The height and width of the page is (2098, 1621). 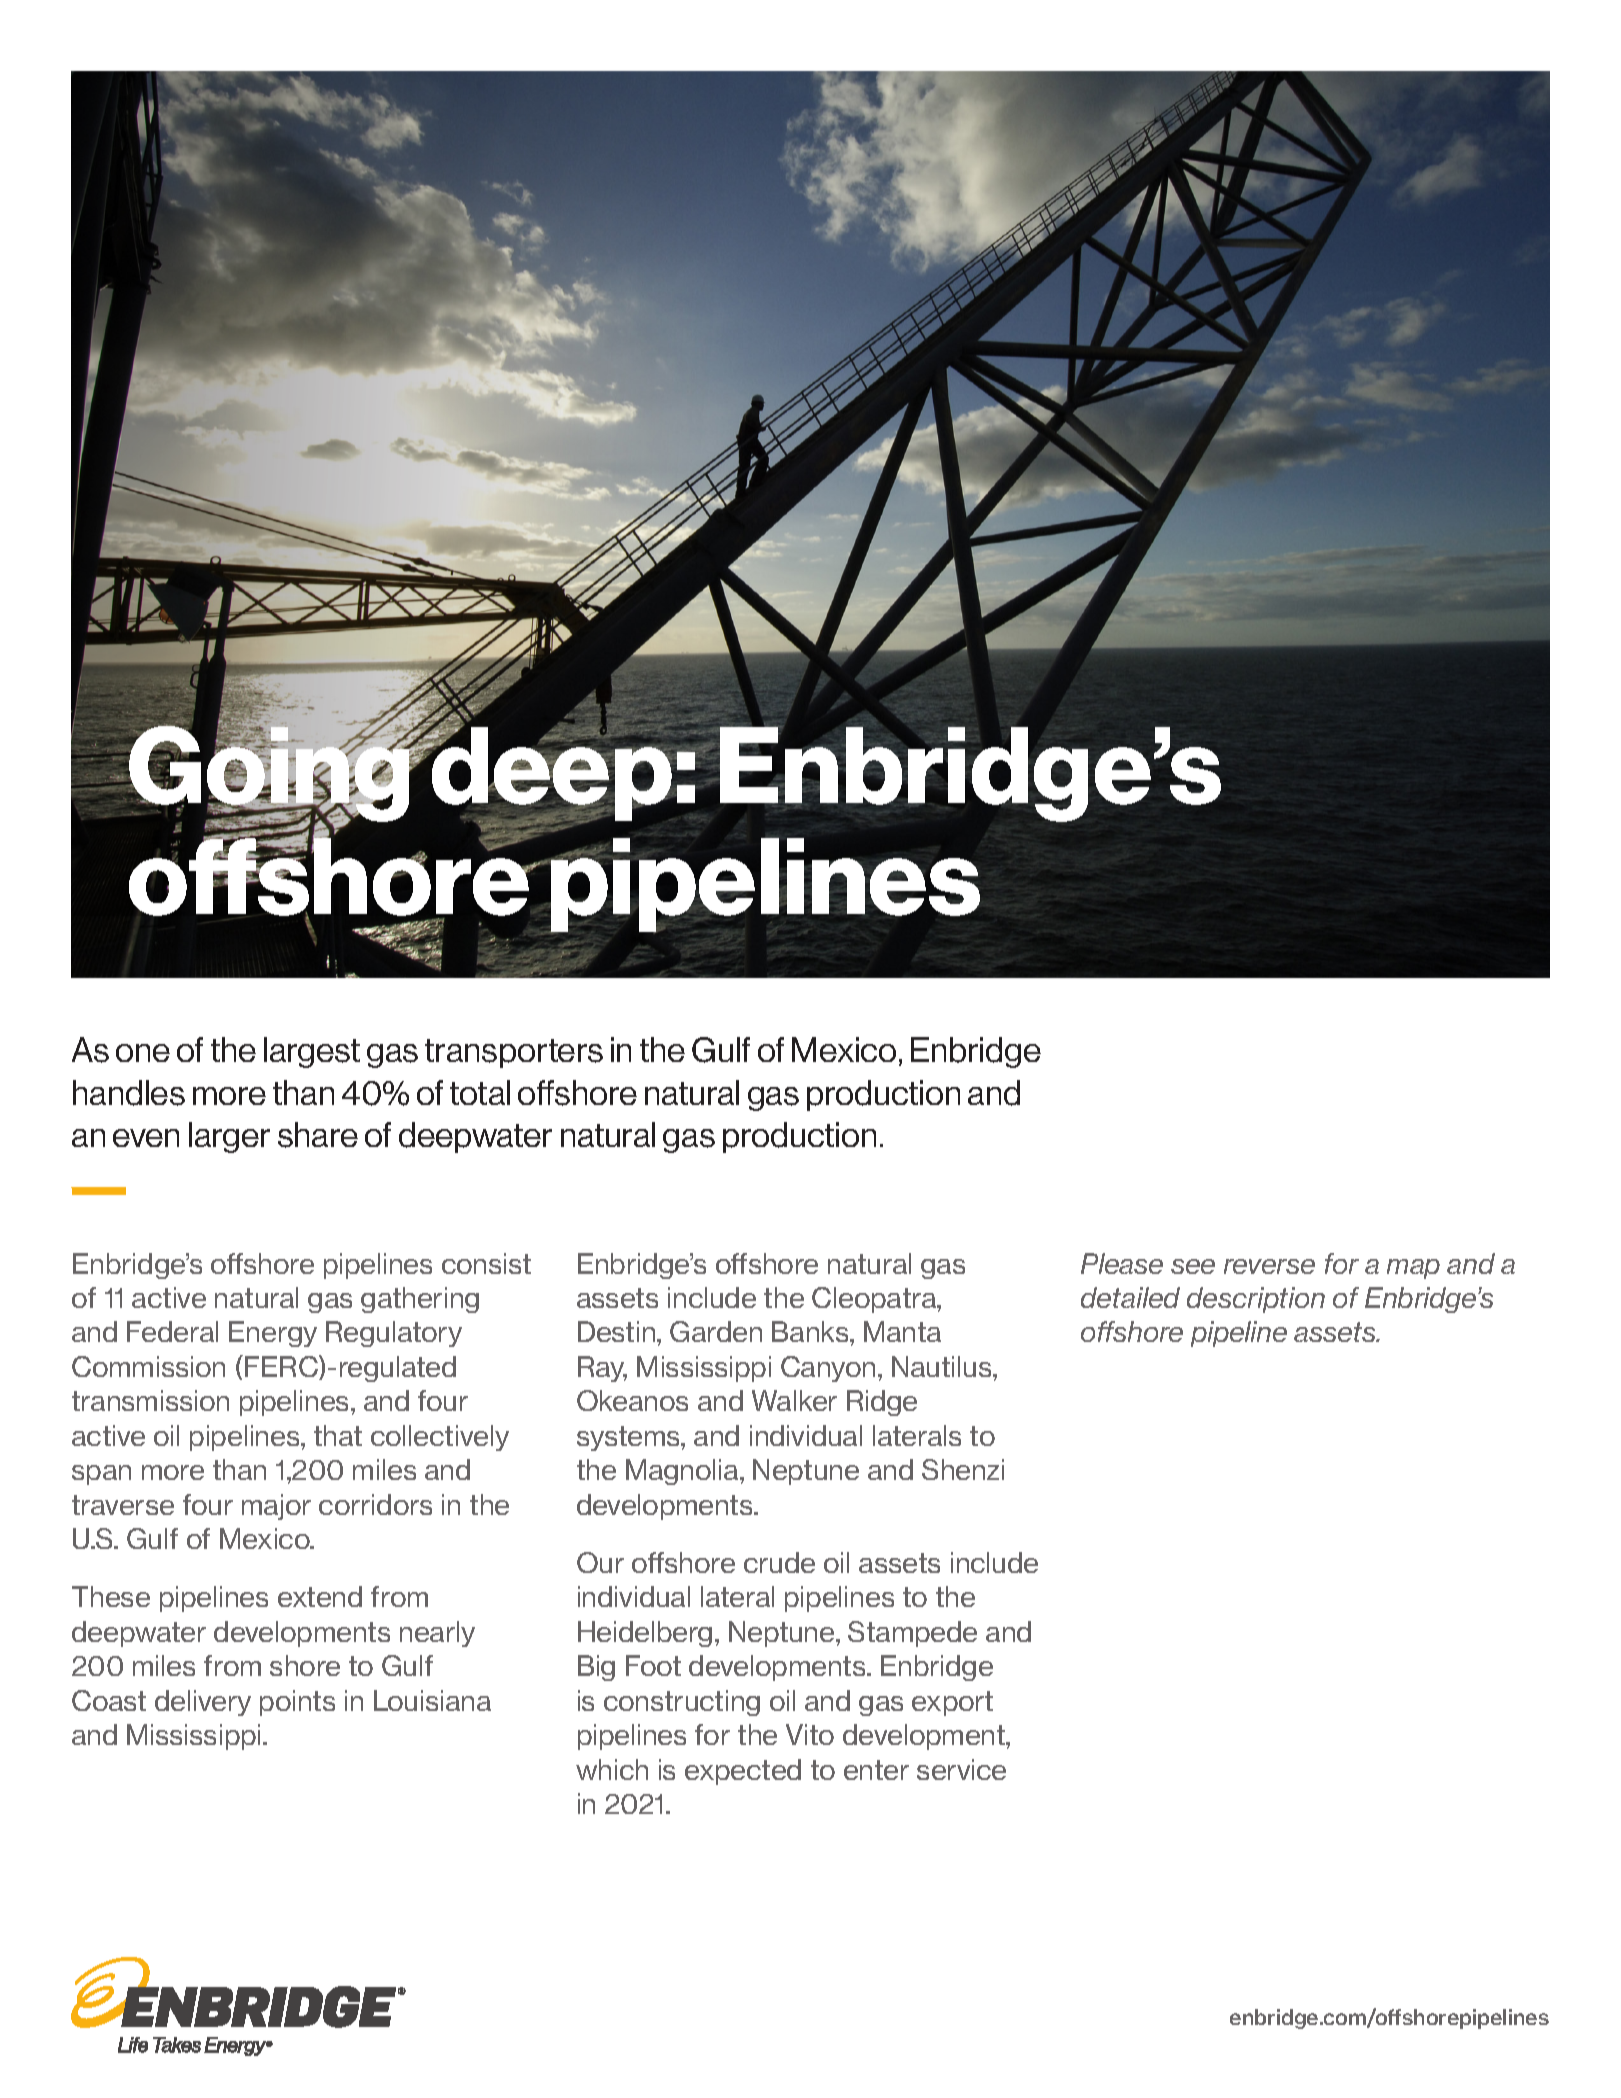 I want to click on transporters, so click(x=514, y=1053).
